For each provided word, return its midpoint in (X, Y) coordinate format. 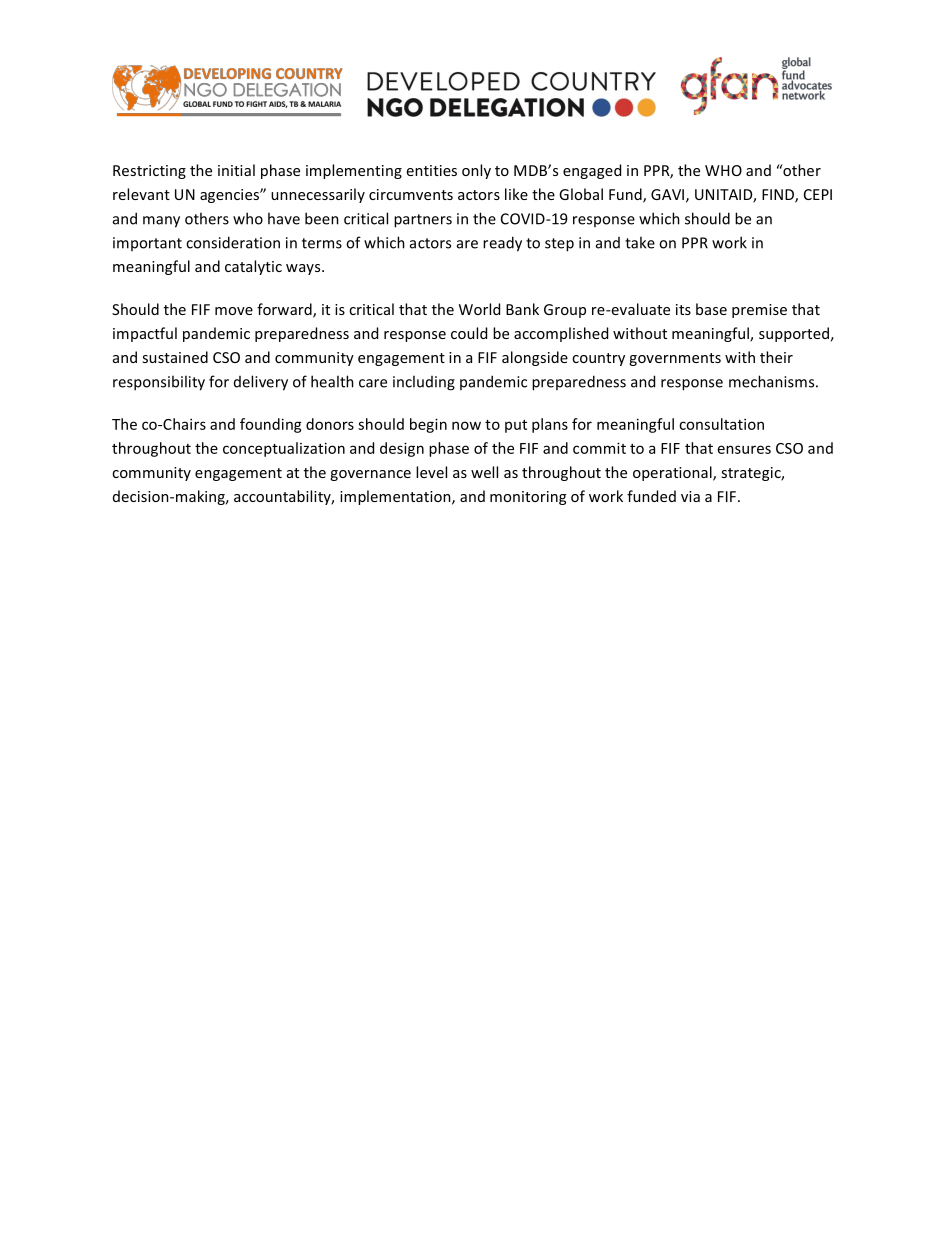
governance (370, 475)
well (484, 472)
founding (271, 425)
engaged (592, 171)
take (640, 242)
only (476, 171)
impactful (145, 334)
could (469, 333)
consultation (721, 424)
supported (794, 334)
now (466, 425)
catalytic (253, 267)
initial (236, 170)
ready (502, 244)
